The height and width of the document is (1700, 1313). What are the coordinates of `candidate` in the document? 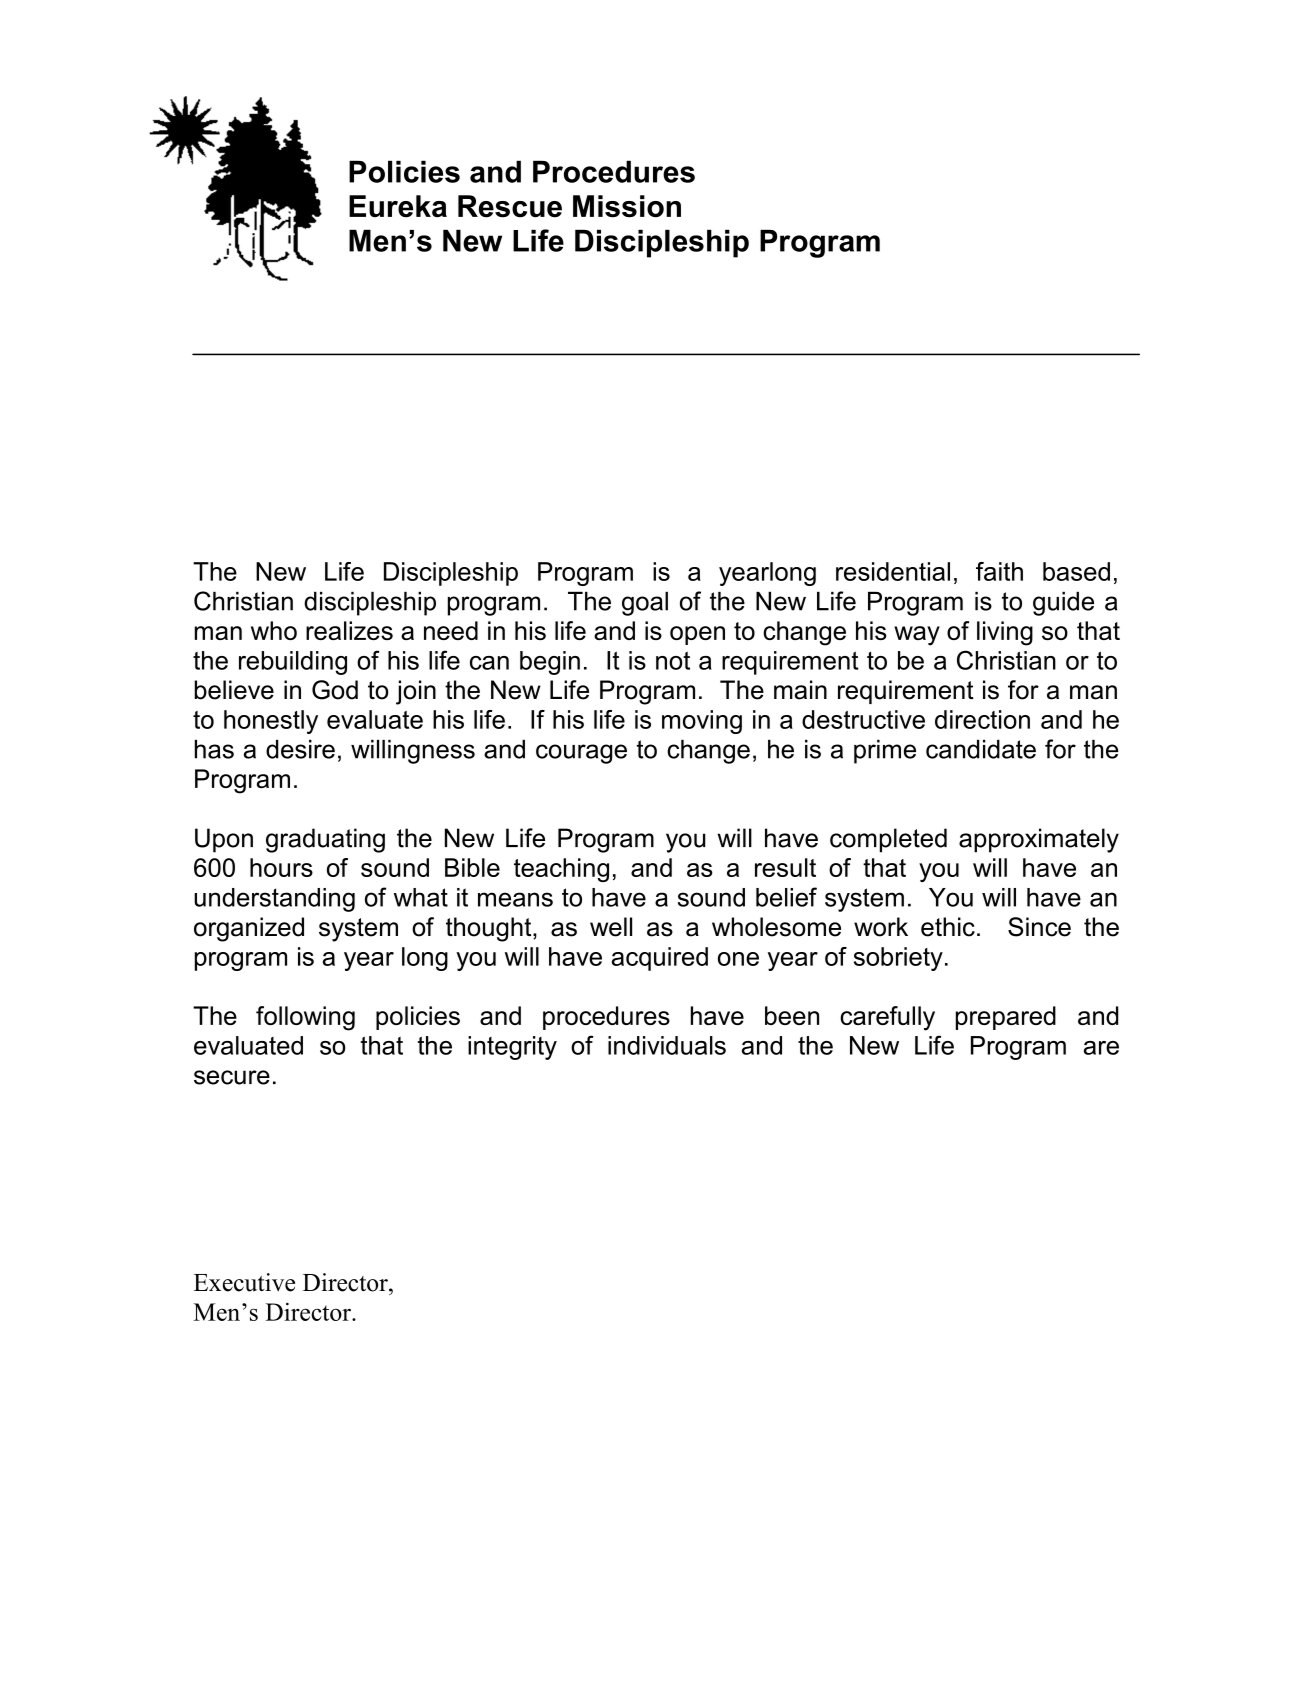 It's located at (981, 749).
